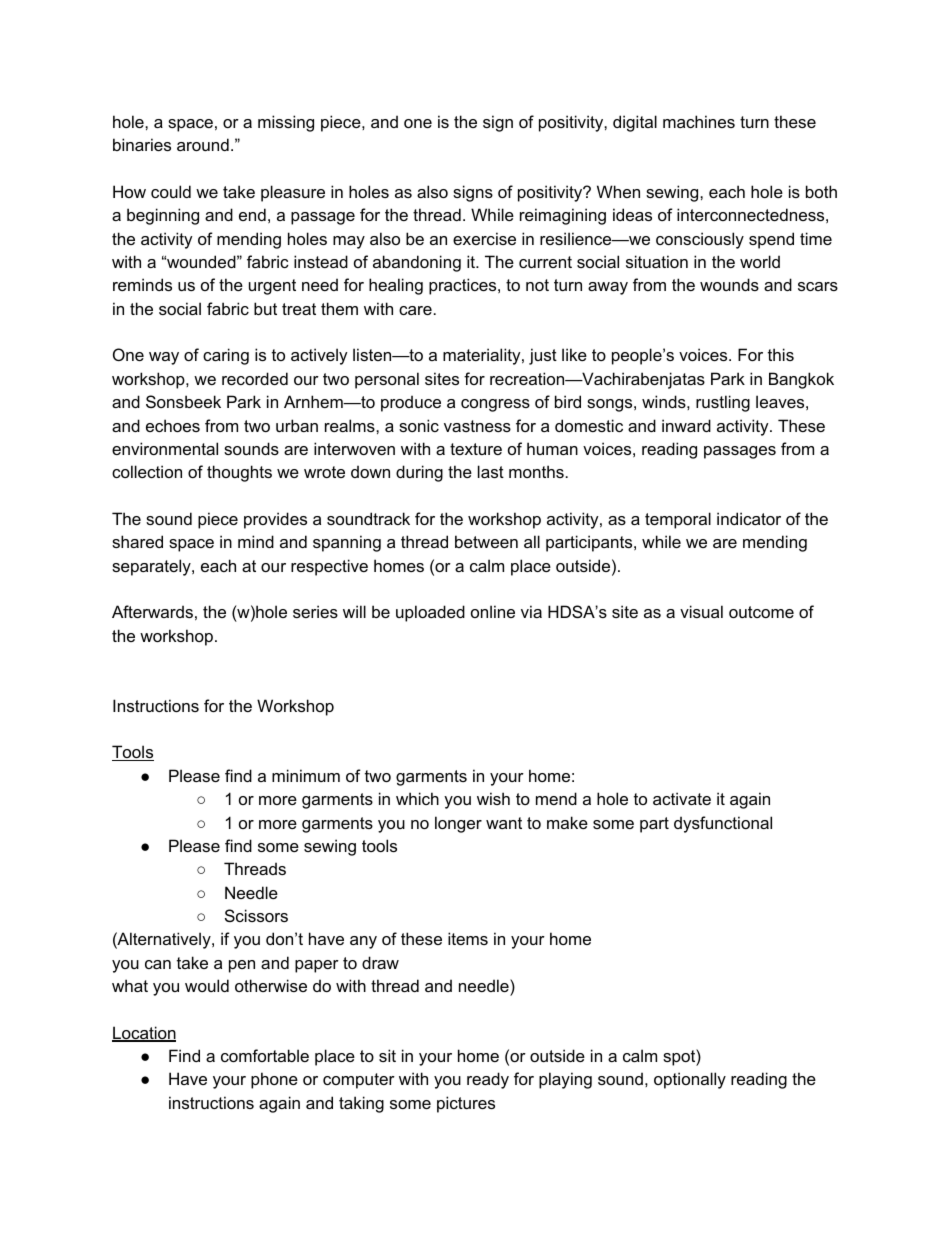 This page has width=952, height=1233. Describe the element at coordinates (203, 144) in the page. I see `around` at that location.
